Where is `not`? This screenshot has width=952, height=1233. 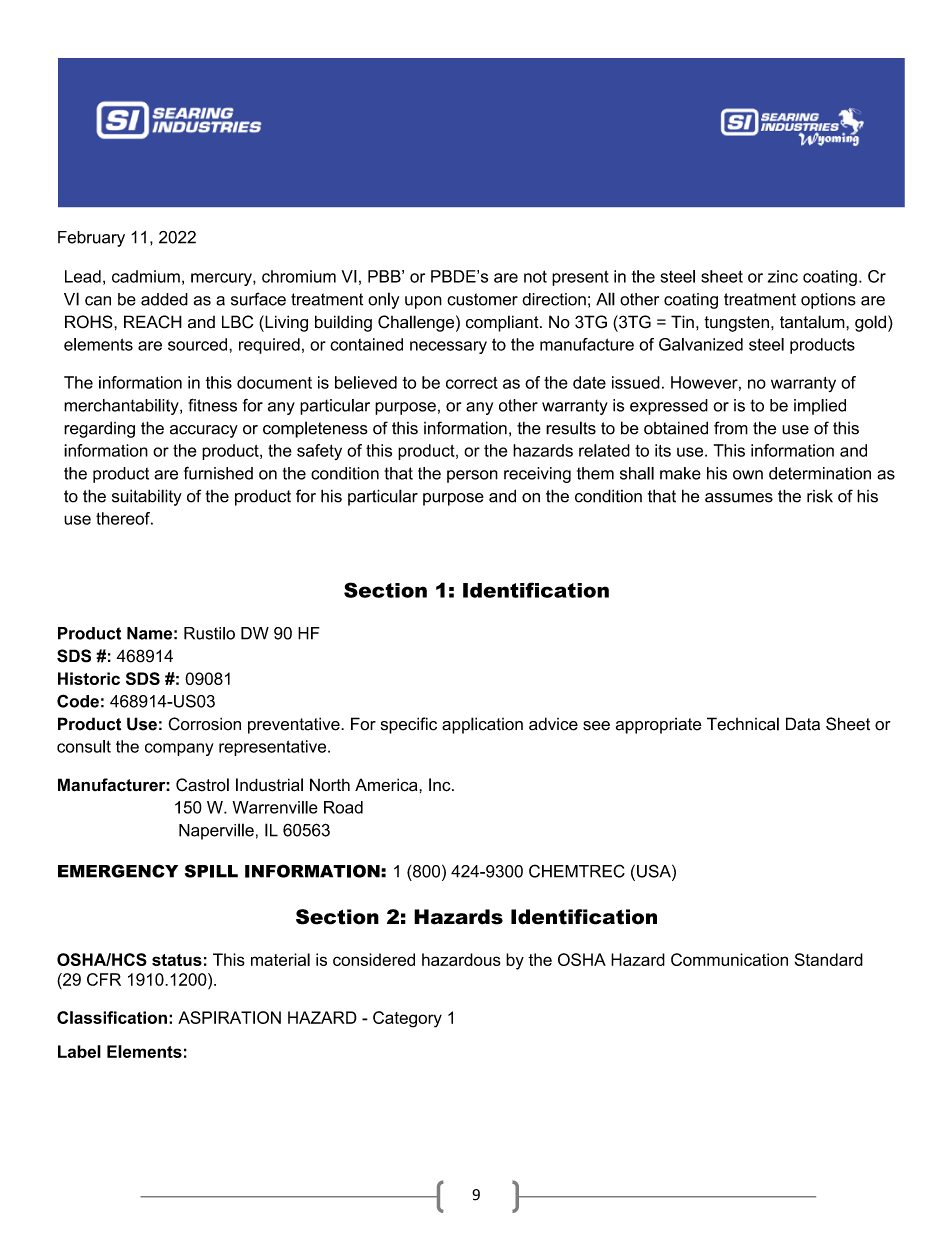 not is located at coordinates (535, 276).
